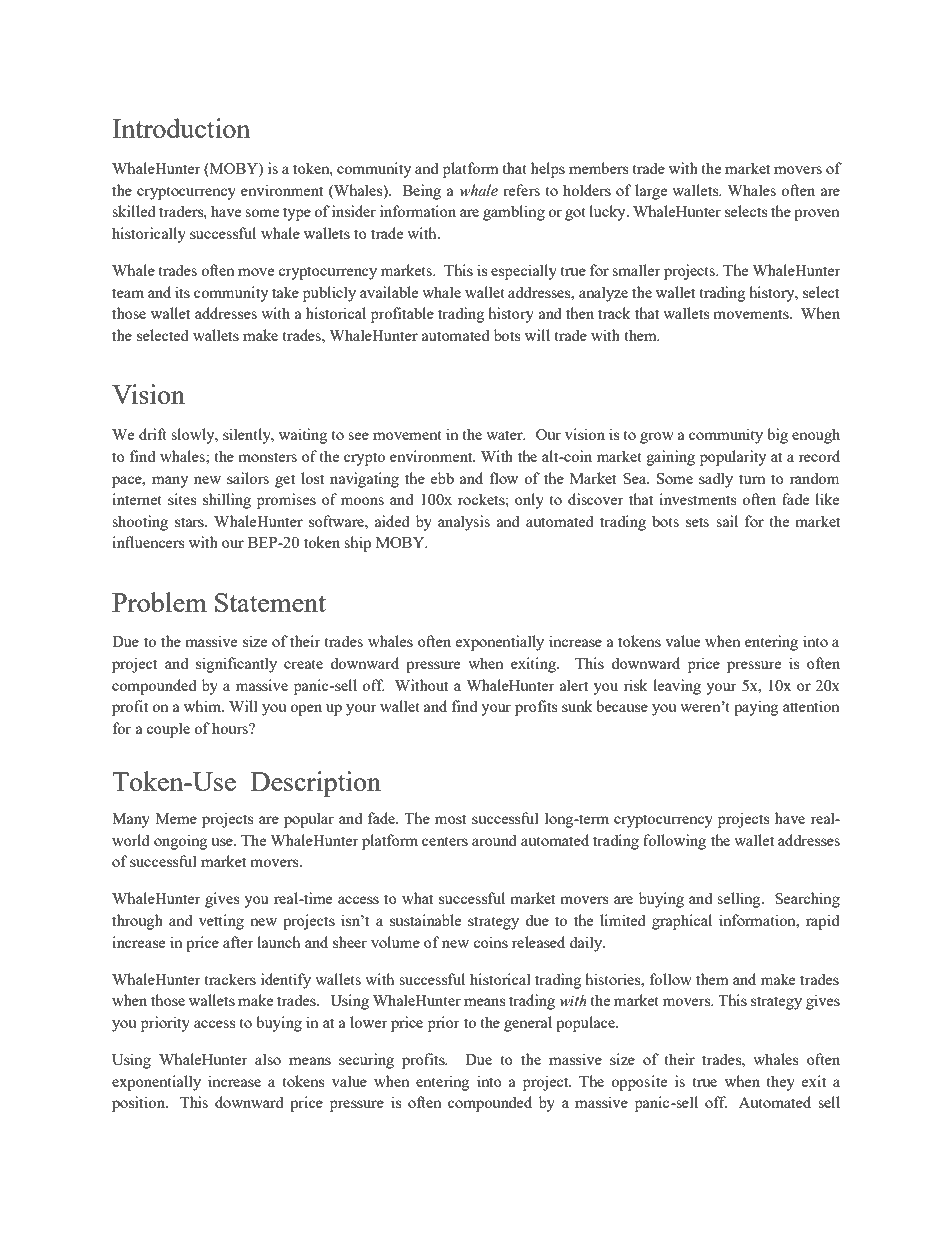  I want to click on Problem, so click(159, 602).
